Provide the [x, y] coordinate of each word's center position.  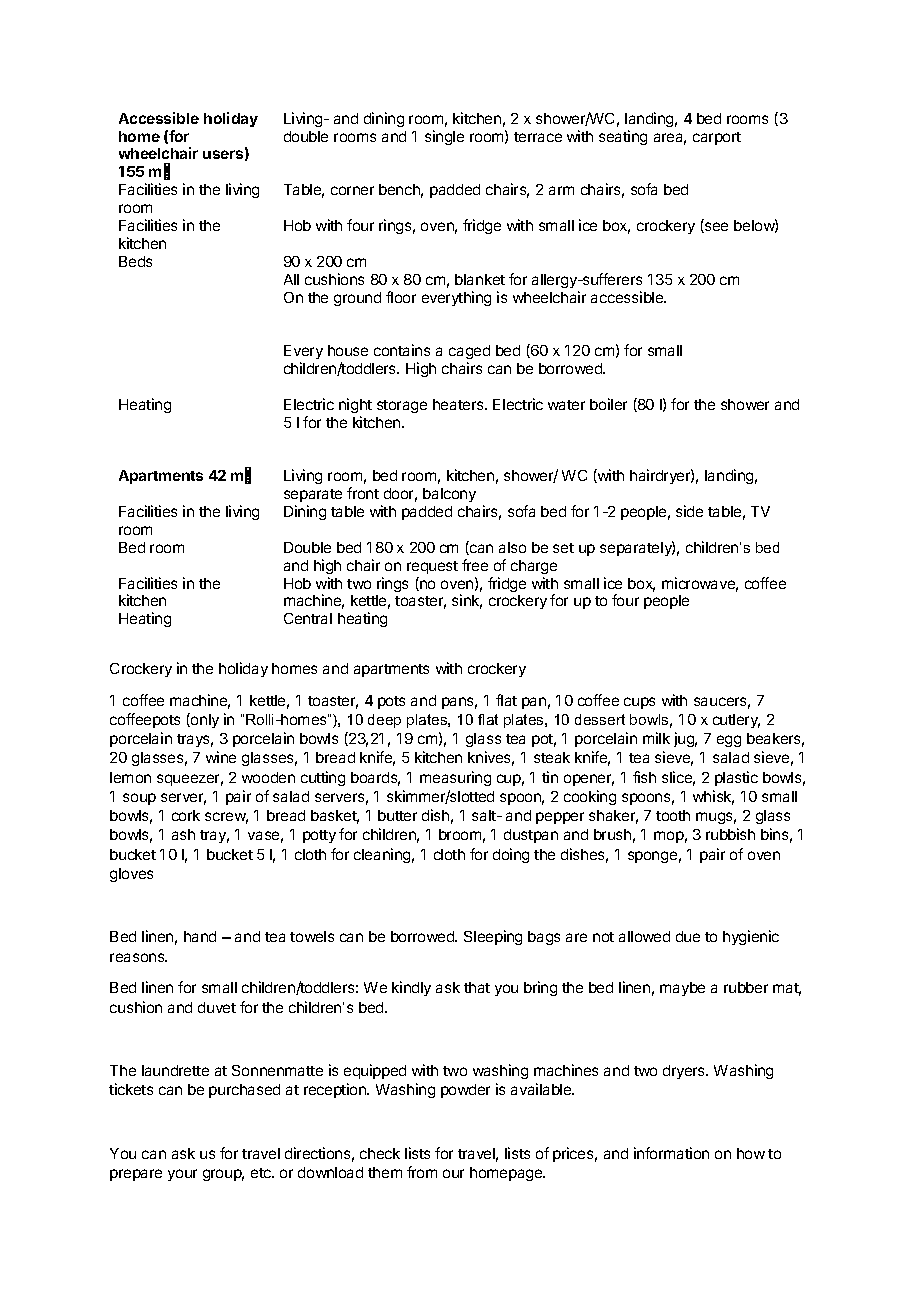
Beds [135, 261]
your [182, 1175]
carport [717, 138]
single [444, 137]
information [671, 1153]
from [422, 1172]
